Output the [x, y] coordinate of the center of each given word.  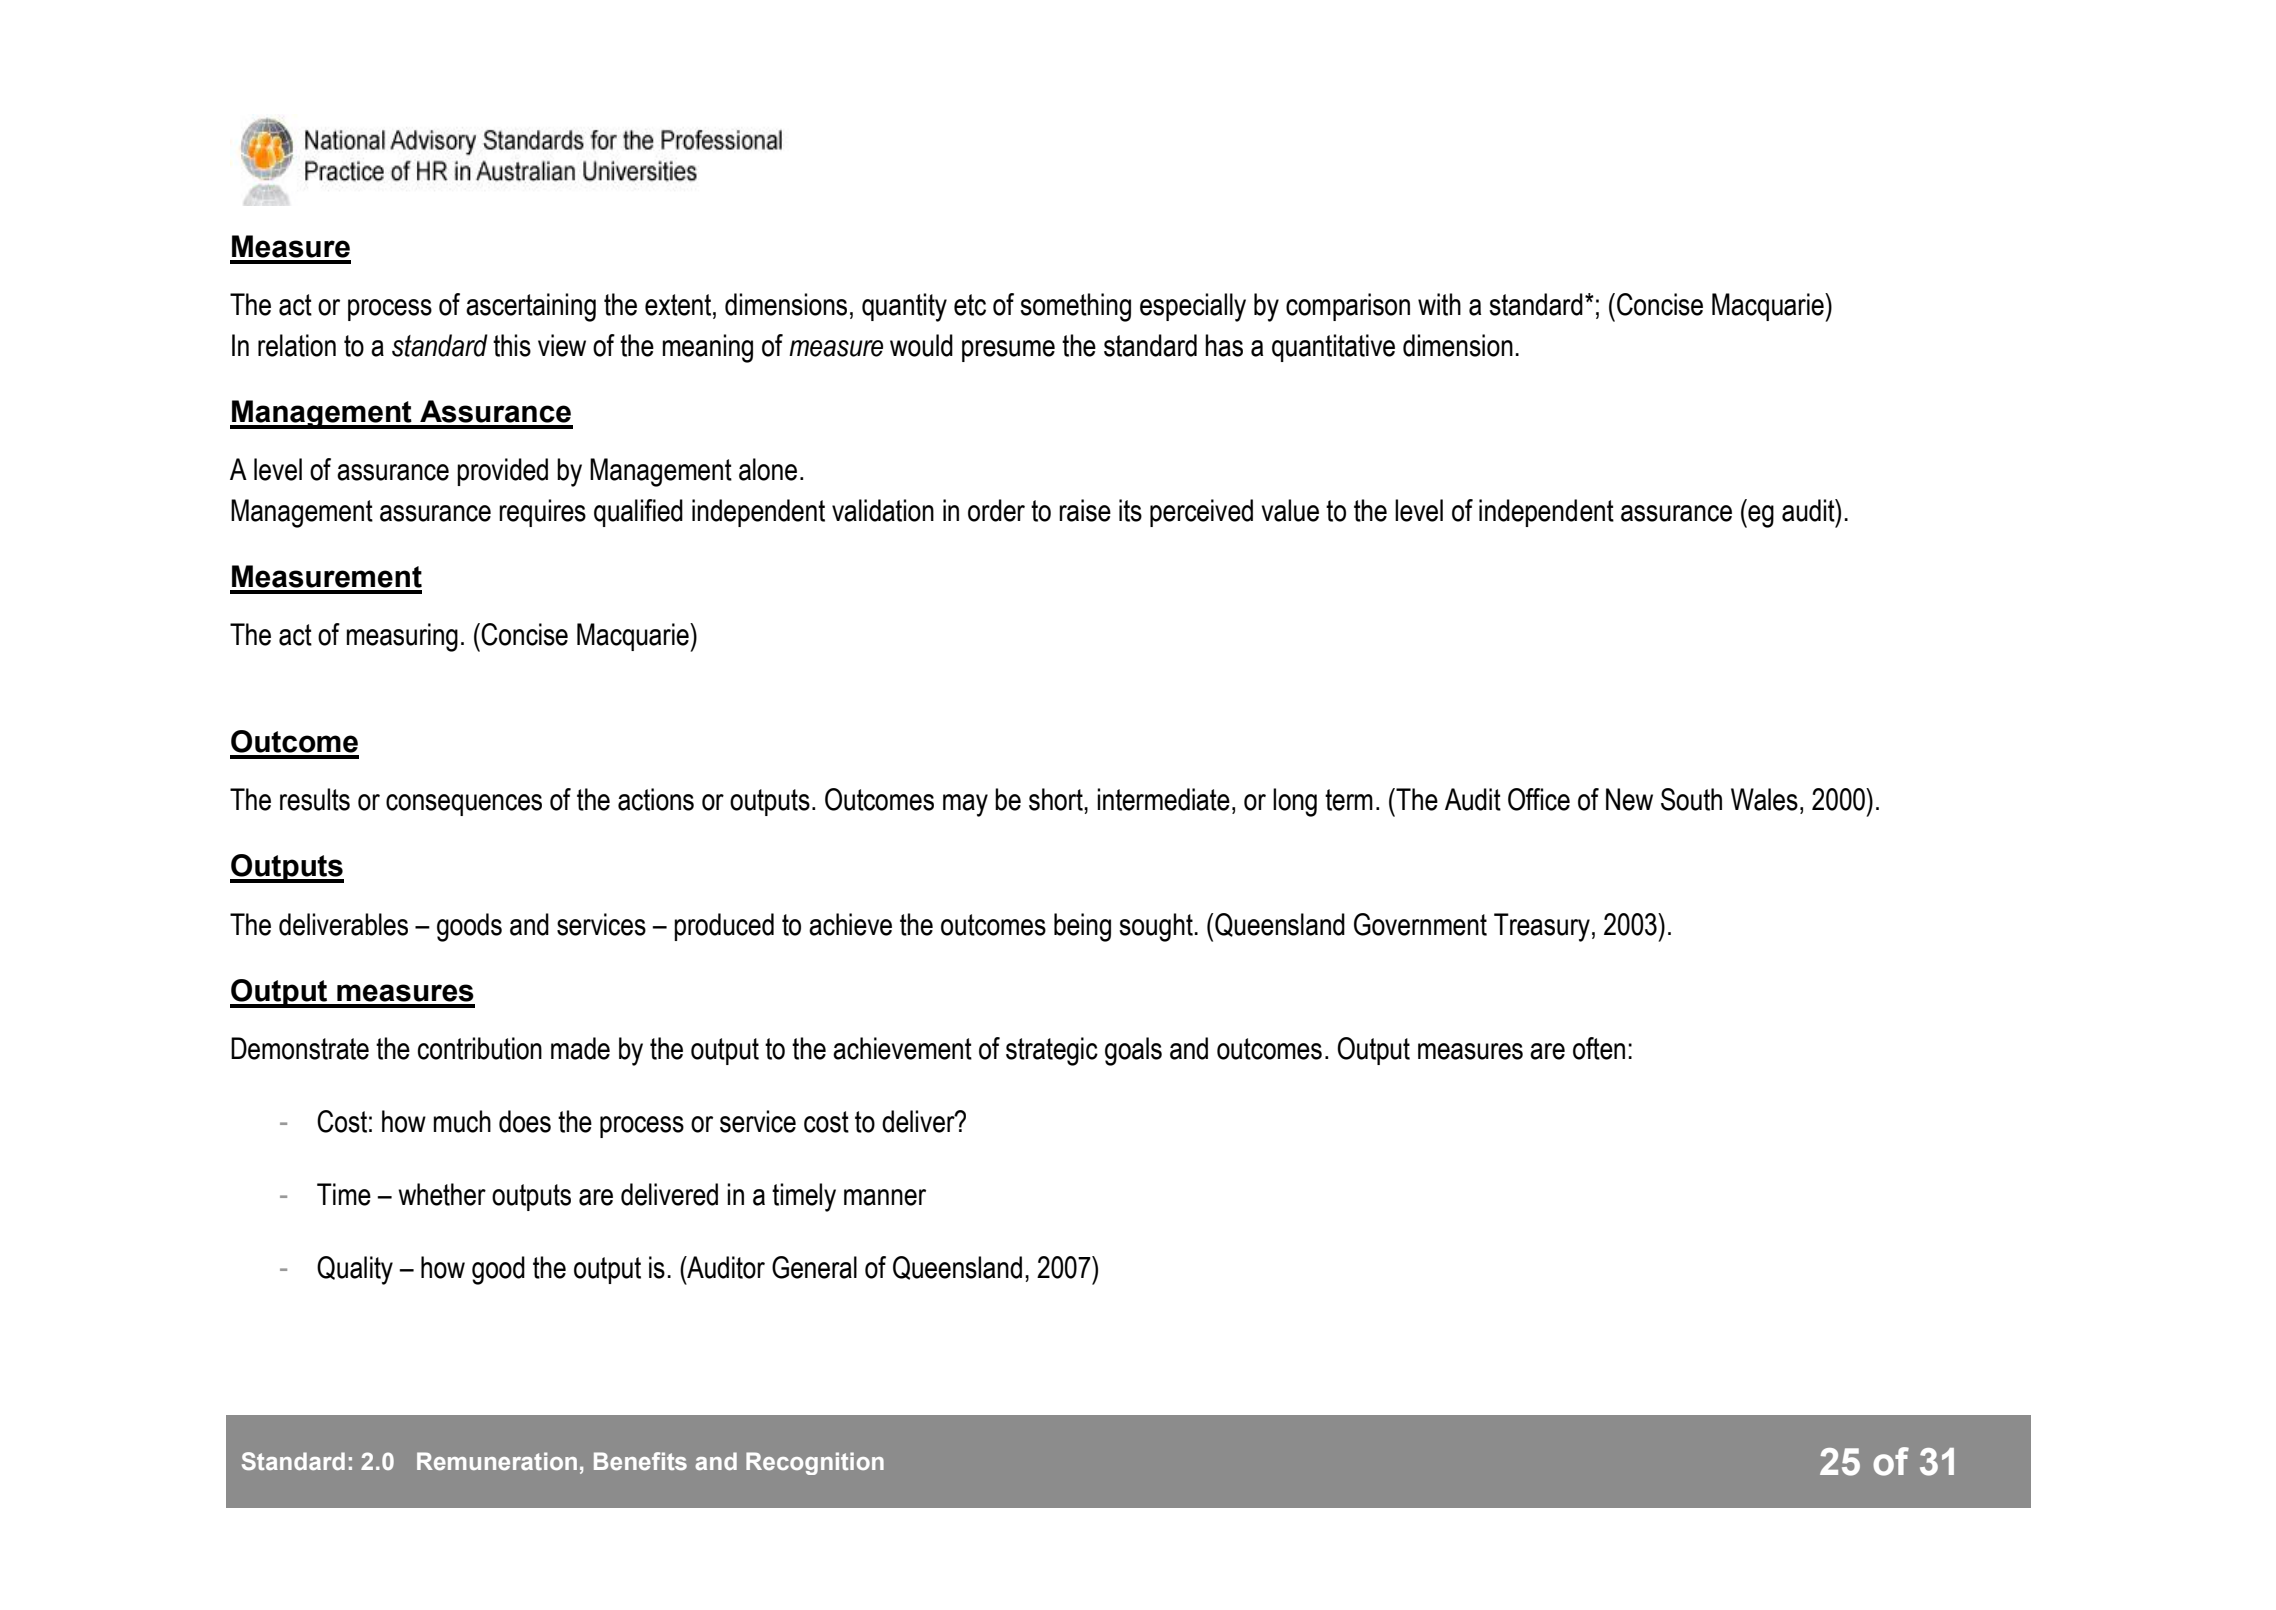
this [512, 345]
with [1439, 304]
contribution [480, 1048]
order [996, 510]
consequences [464, 805]
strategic [1052, 1051]
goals [1133, 1051]
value [1290, 510]
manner [885, 1197]
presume [1008, 351]
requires [542, 513]
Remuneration [497, 1461]
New [1629, 799]
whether [442, 1194]
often [1599, 1048]
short [1057, 799]
